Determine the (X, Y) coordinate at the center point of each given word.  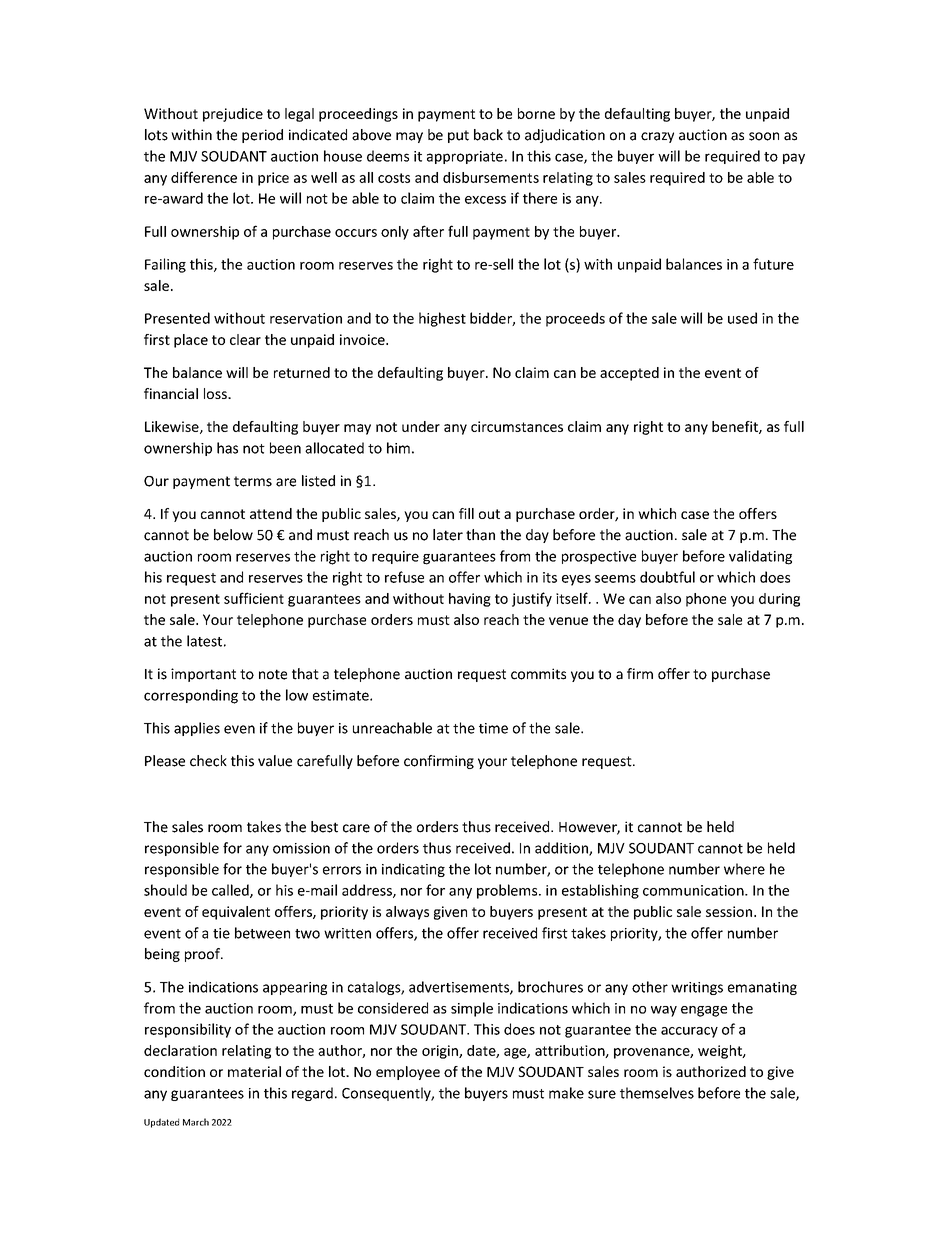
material (254, 1071)
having (470, 600)
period (262, 136)
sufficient (254, 598)
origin (441, 1052)
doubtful (667, 577)
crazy (657, 137)
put (458, 136)
